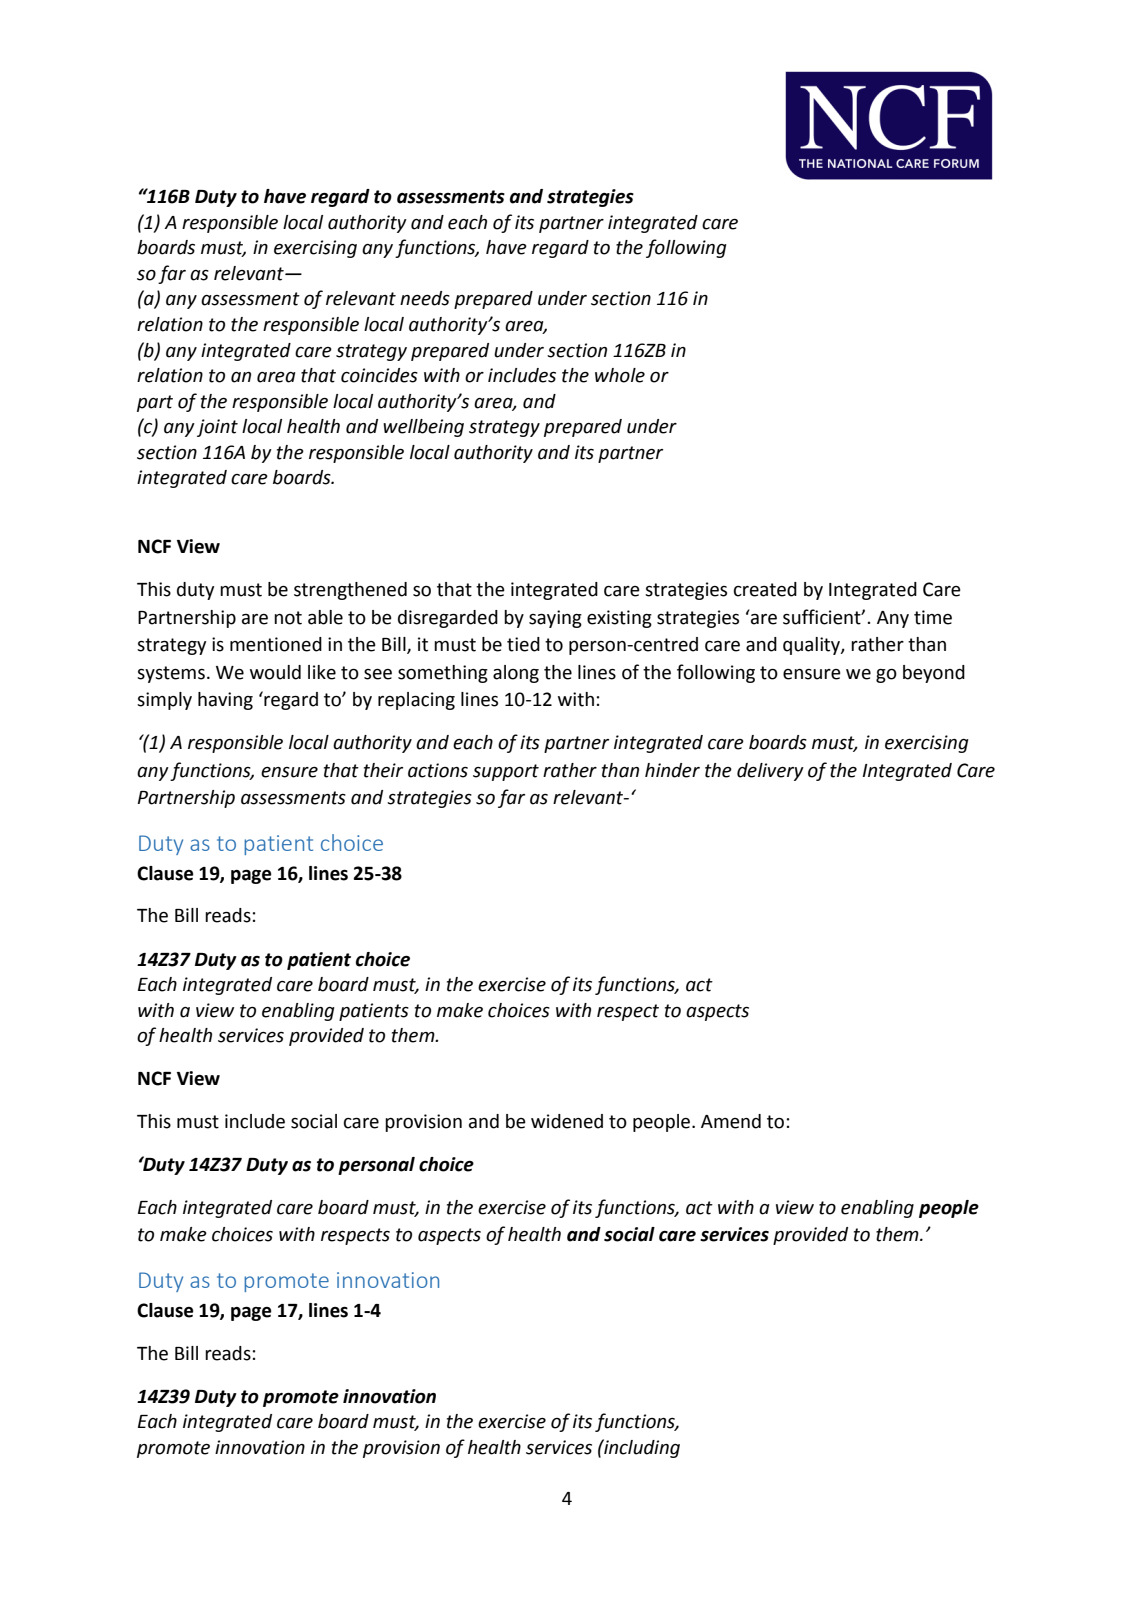 This screenshot has width=1134, height=1604. I want to click on saying, so click(555, 619).
